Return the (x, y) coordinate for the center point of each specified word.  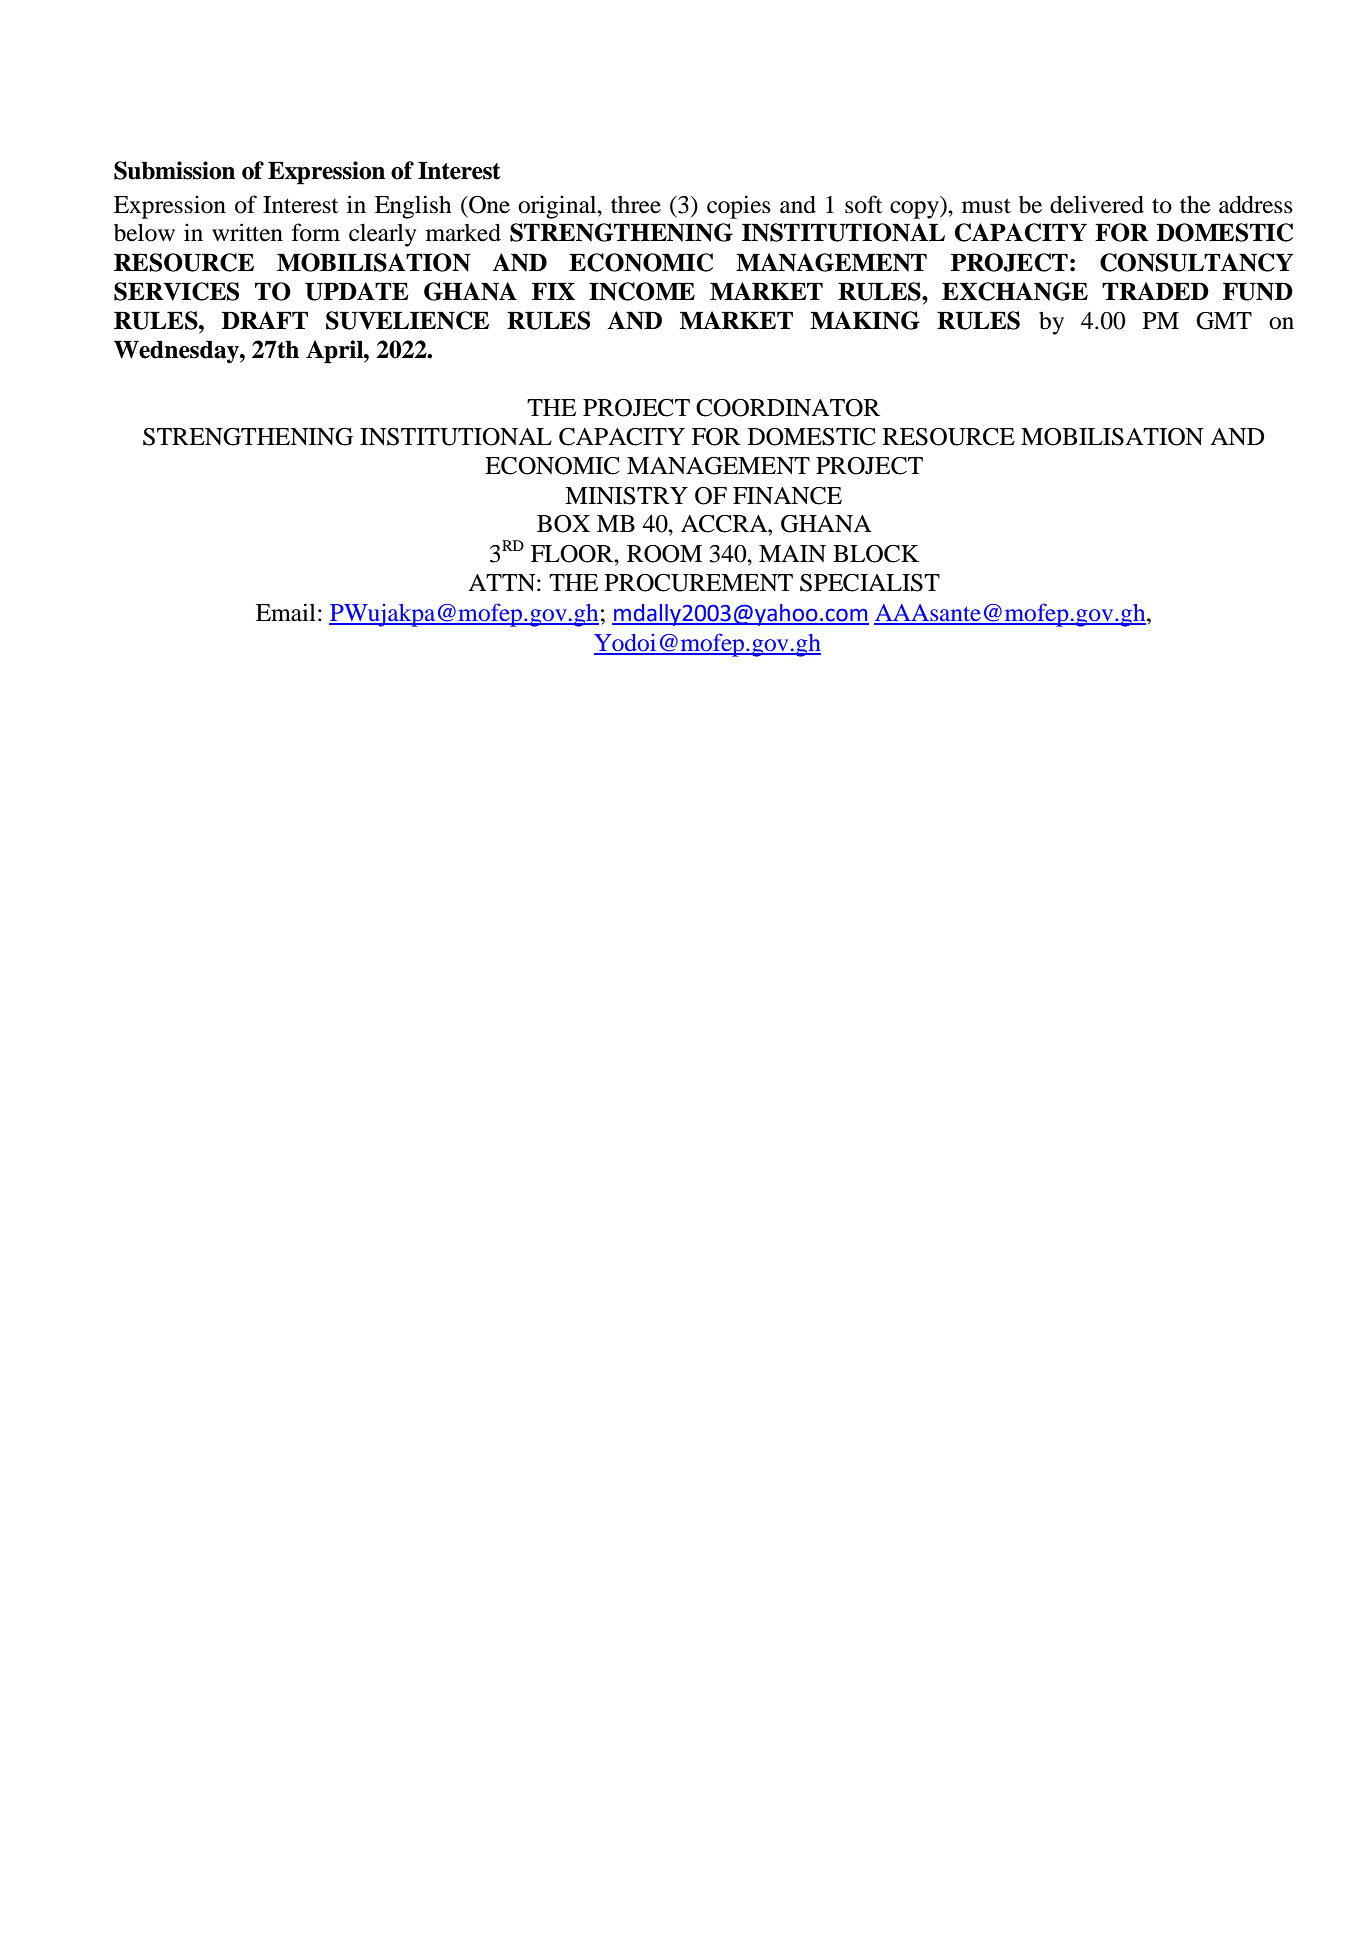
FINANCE (787, 496)
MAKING (865, 320)
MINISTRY (626, 496)
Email (286, 612)
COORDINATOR (788, 408)
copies (739, 207)
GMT (1224, 321)
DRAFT (265, 320)
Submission (174, 170)
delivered (1097, 204)
